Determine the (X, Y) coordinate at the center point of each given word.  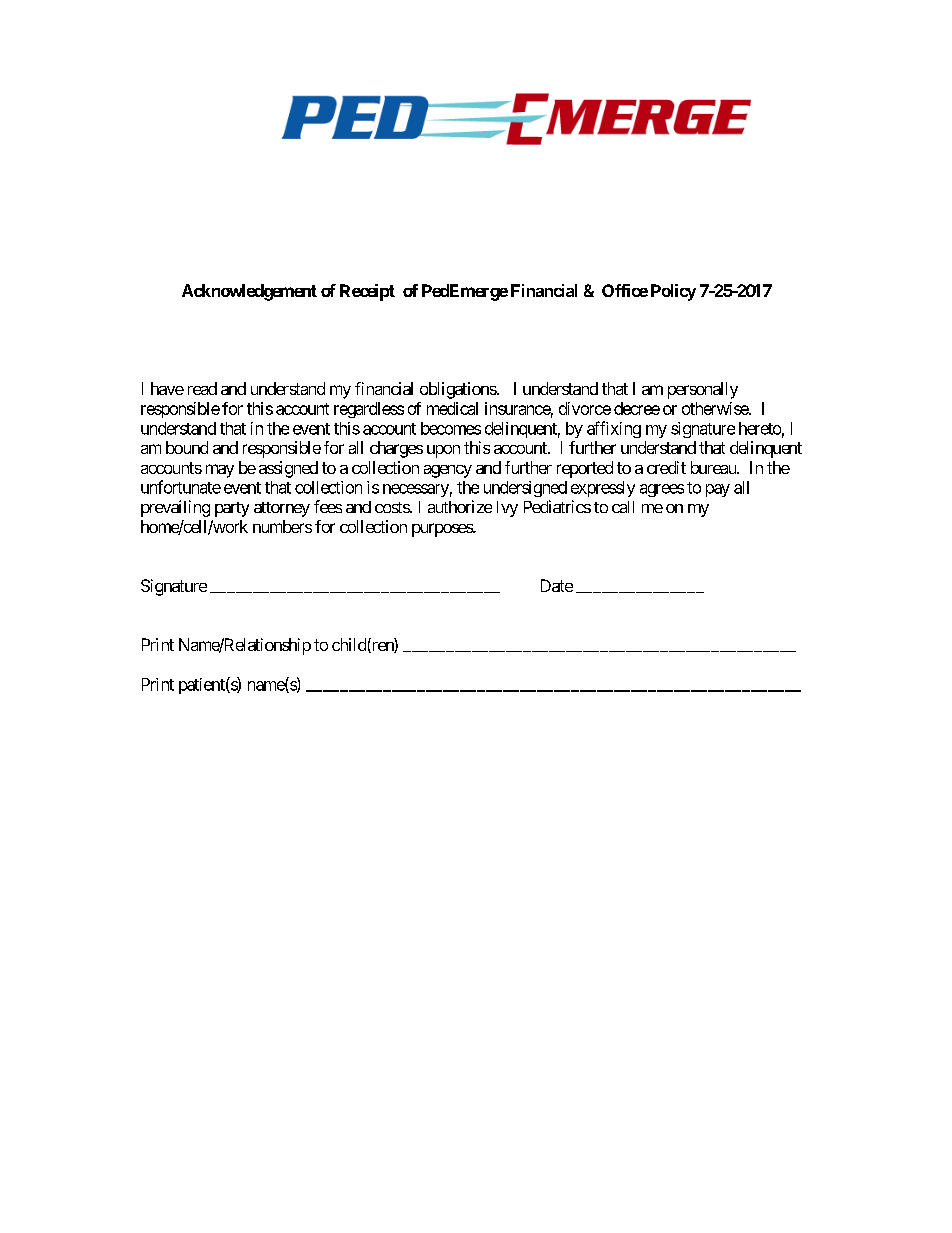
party (232, 509)
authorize (460, 506)
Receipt (367, 292)
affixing (614, 429)
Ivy (507, 509)
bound (187, 447)
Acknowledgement (249, 292)
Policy (673, 292)
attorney (282, 509)
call (623, 507)
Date (557, 585)
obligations (458, 390)
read (202, 388)
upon (443, 451)
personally (703, 390)
